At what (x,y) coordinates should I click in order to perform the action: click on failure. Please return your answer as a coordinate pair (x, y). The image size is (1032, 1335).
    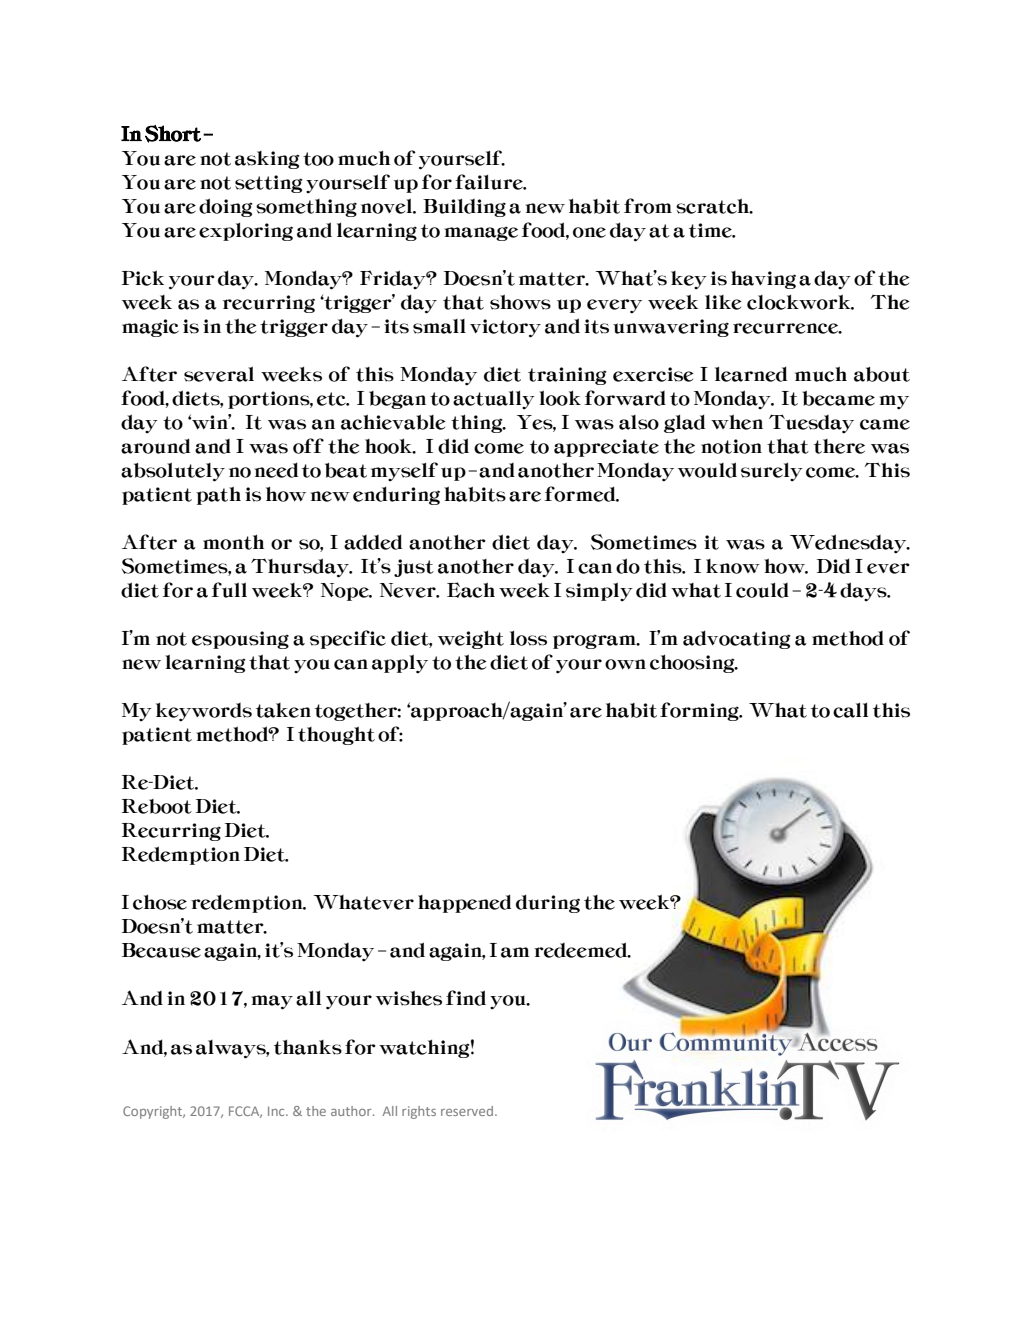
    Looking at the image, I should click on (490, 182).
